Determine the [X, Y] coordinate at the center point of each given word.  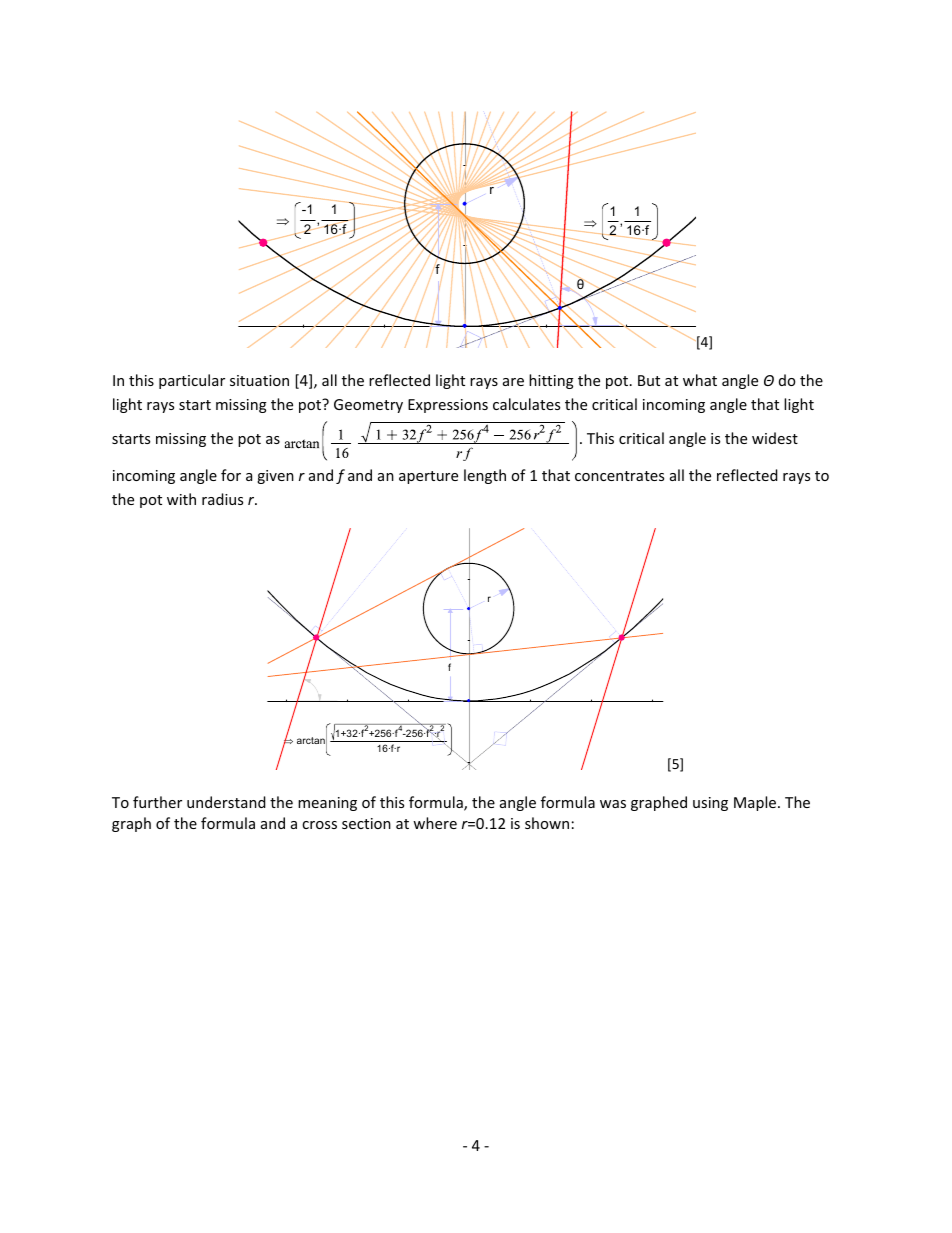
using [710, 804]
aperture [428, 477]
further [157, 802]
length [485, 476]
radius [222, 499]
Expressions [448, 406]
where [435, 823]
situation [259, 380]
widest [775, 438]
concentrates [619, 476]
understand [226, 802]
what [700, 380]
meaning [327, 804]
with [181, 499]
